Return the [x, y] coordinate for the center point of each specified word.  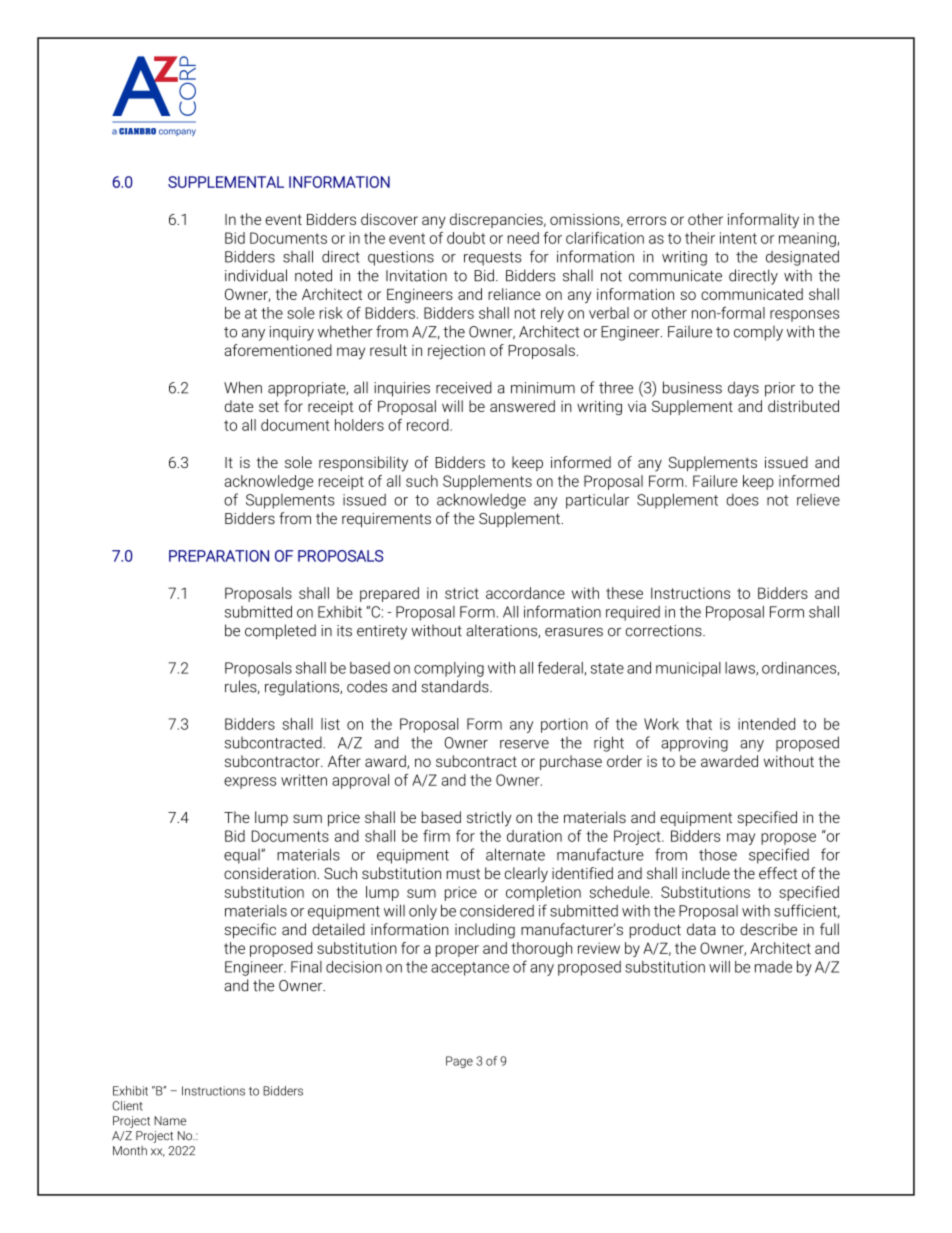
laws [741, 669]
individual [256, 275]
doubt [466, 238]
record [429, 425]
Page [459, 1062]
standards [456, 686]
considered [497, 911]
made [773, 967]
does [742, 500]
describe [768, 929]
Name [170, 1121]
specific [250, 930]
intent [738, 238]
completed [280, 632]
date [239, 406]
